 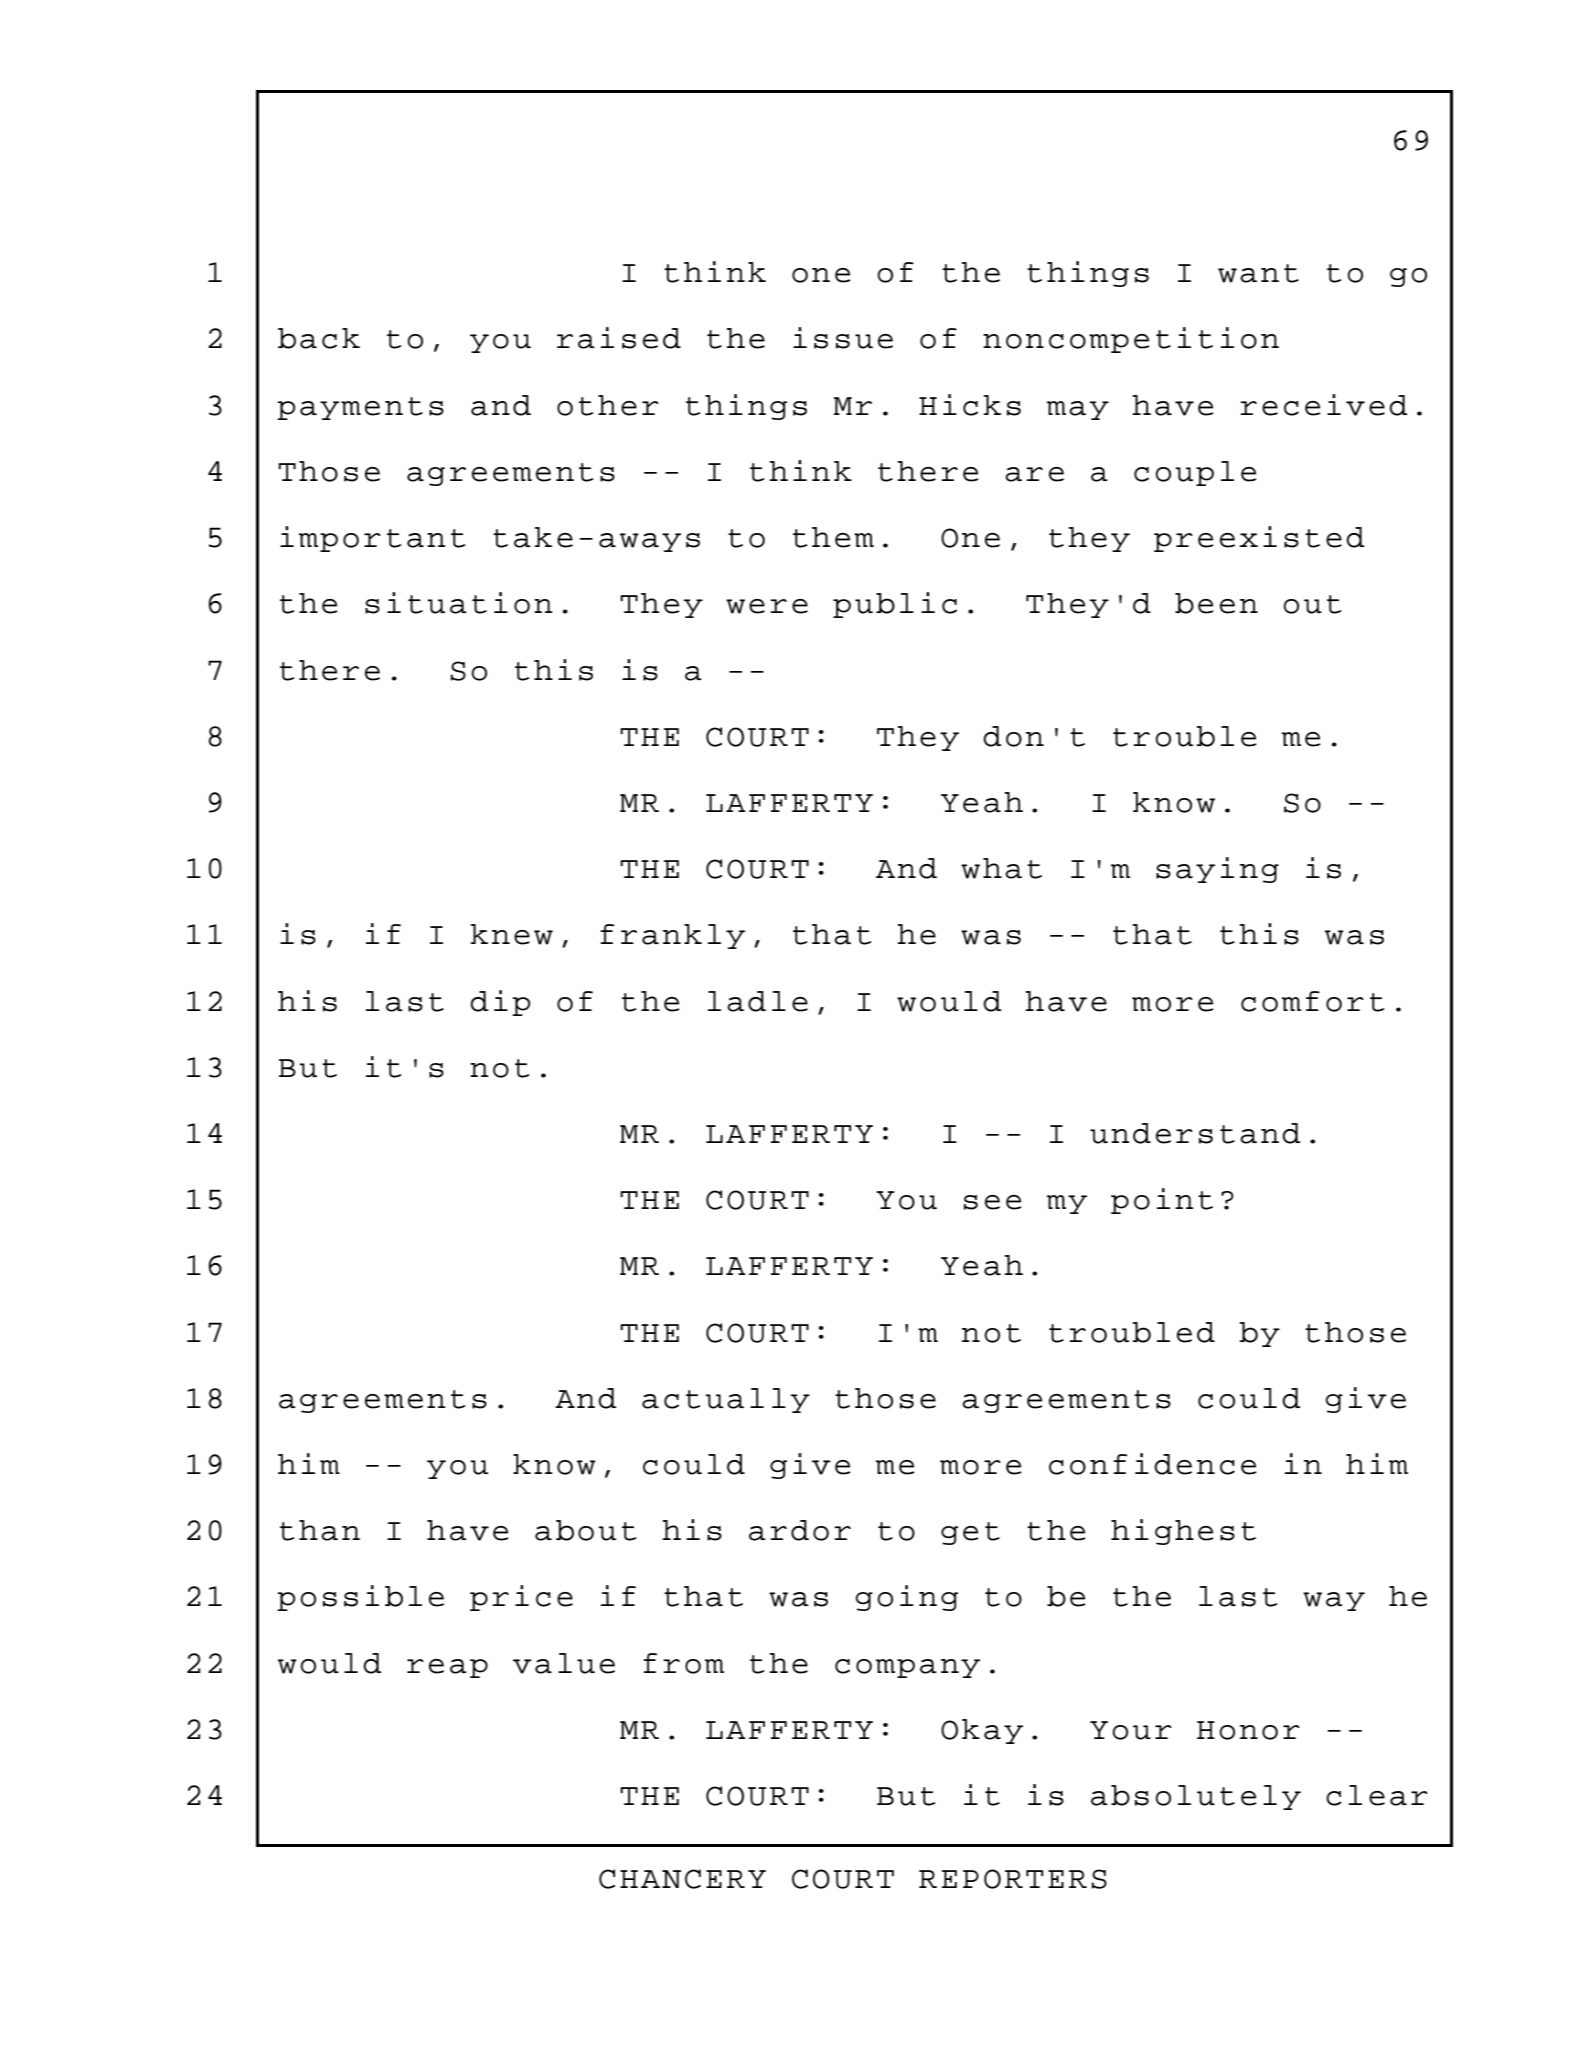 What do you see at coordinates (843, 338) in the screenshot?
I see `issue` at bounding box center [843, 338].
